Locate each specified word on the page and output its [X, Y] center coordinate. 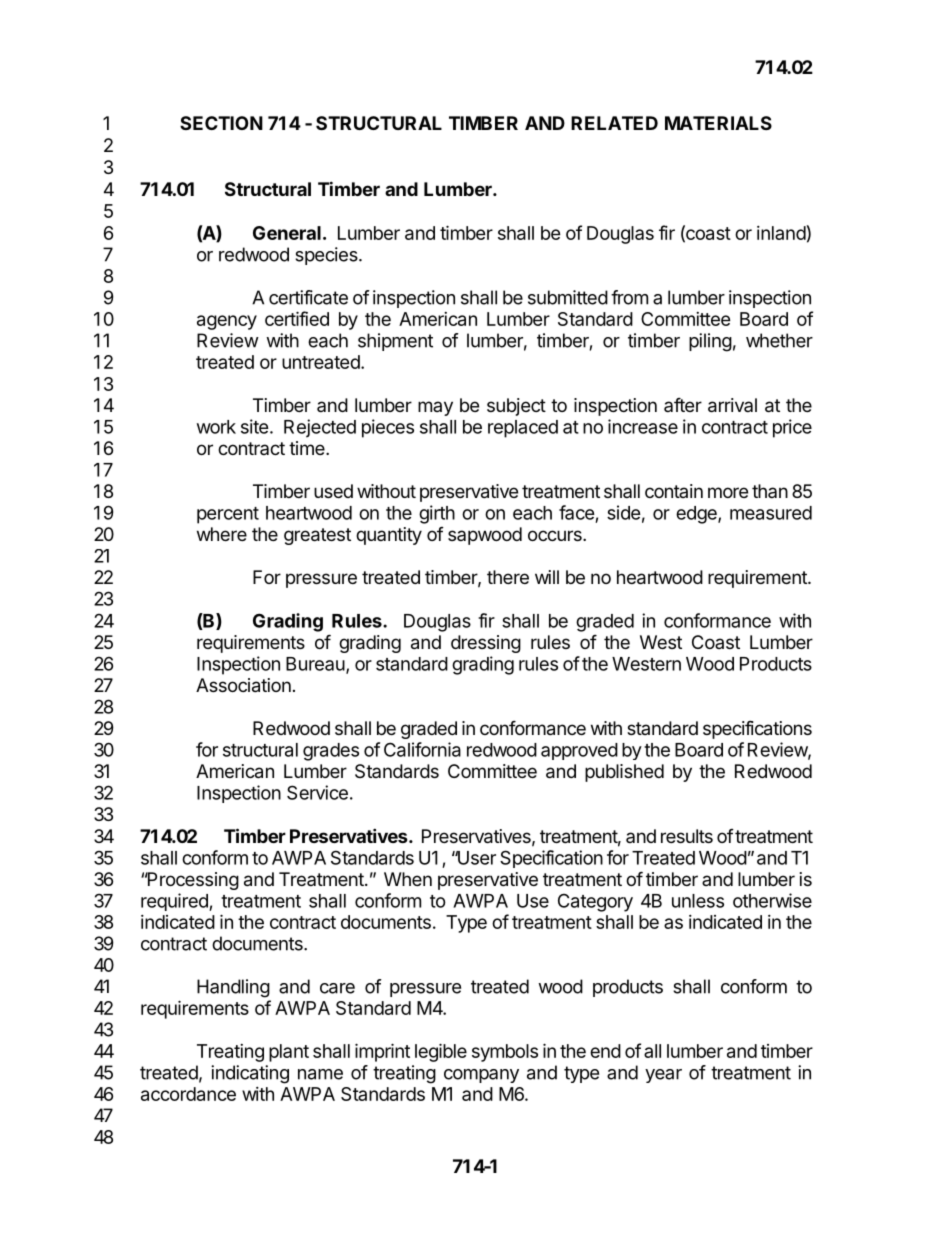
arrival [732, 405]
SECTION [221, 123]
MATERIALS [718, 123]
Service [317, 792]
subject [516, 407]
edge [697, 515]
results [687, 836]
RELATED [614, 123]
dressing [486, 644]
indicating [250, 1074]
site [255, 426]
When [408, 879]
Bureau [315, 664]
